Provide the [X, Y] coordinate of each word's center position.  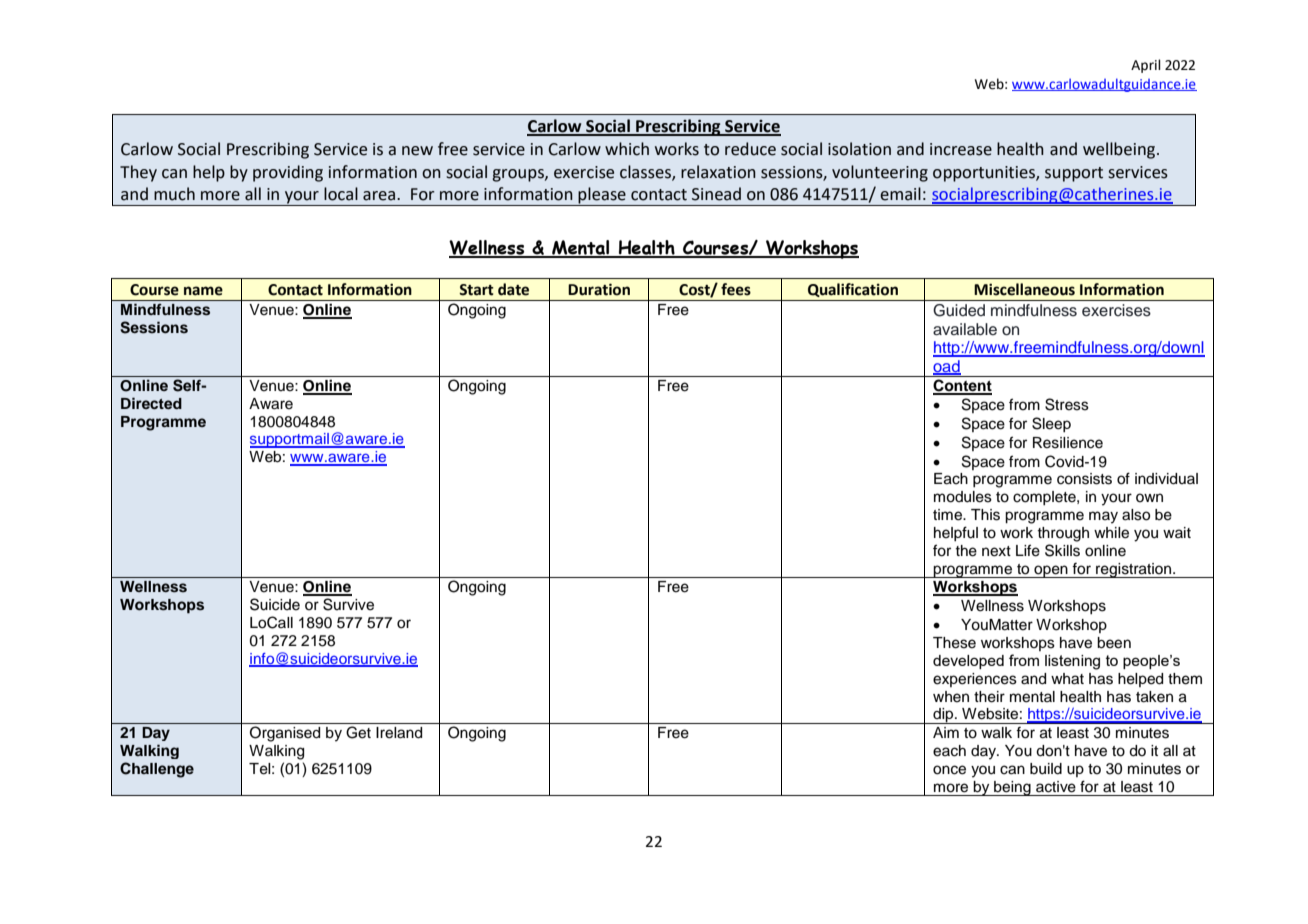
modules [963, 497]
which [627, 149]
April [1146, 66]
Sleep [1051, 424]
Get [358, 732]
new [417, 151]
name [203, 291]
